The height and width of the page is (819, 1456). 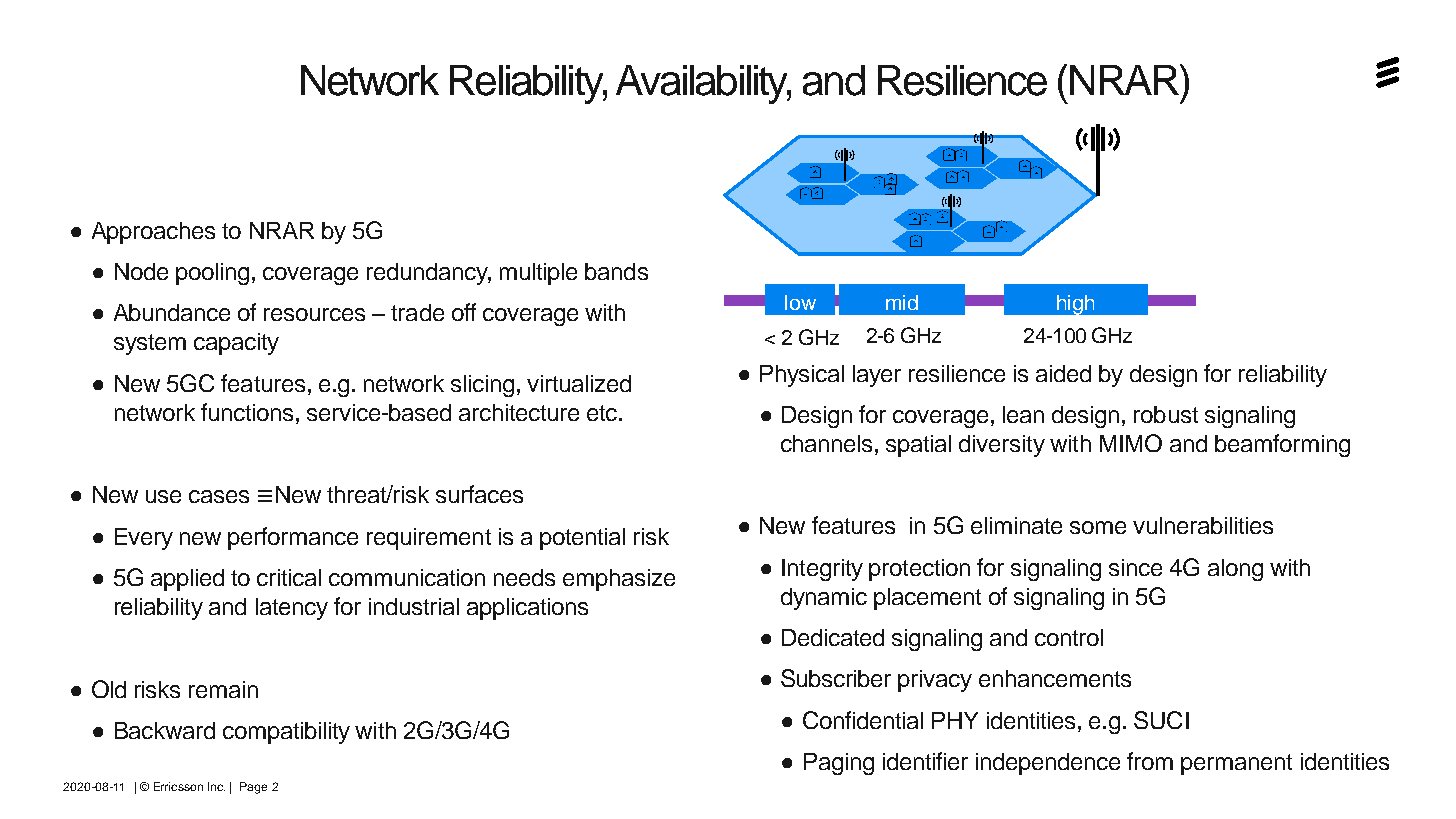 I want to click on virtualized, so click(x=579, y=383).
